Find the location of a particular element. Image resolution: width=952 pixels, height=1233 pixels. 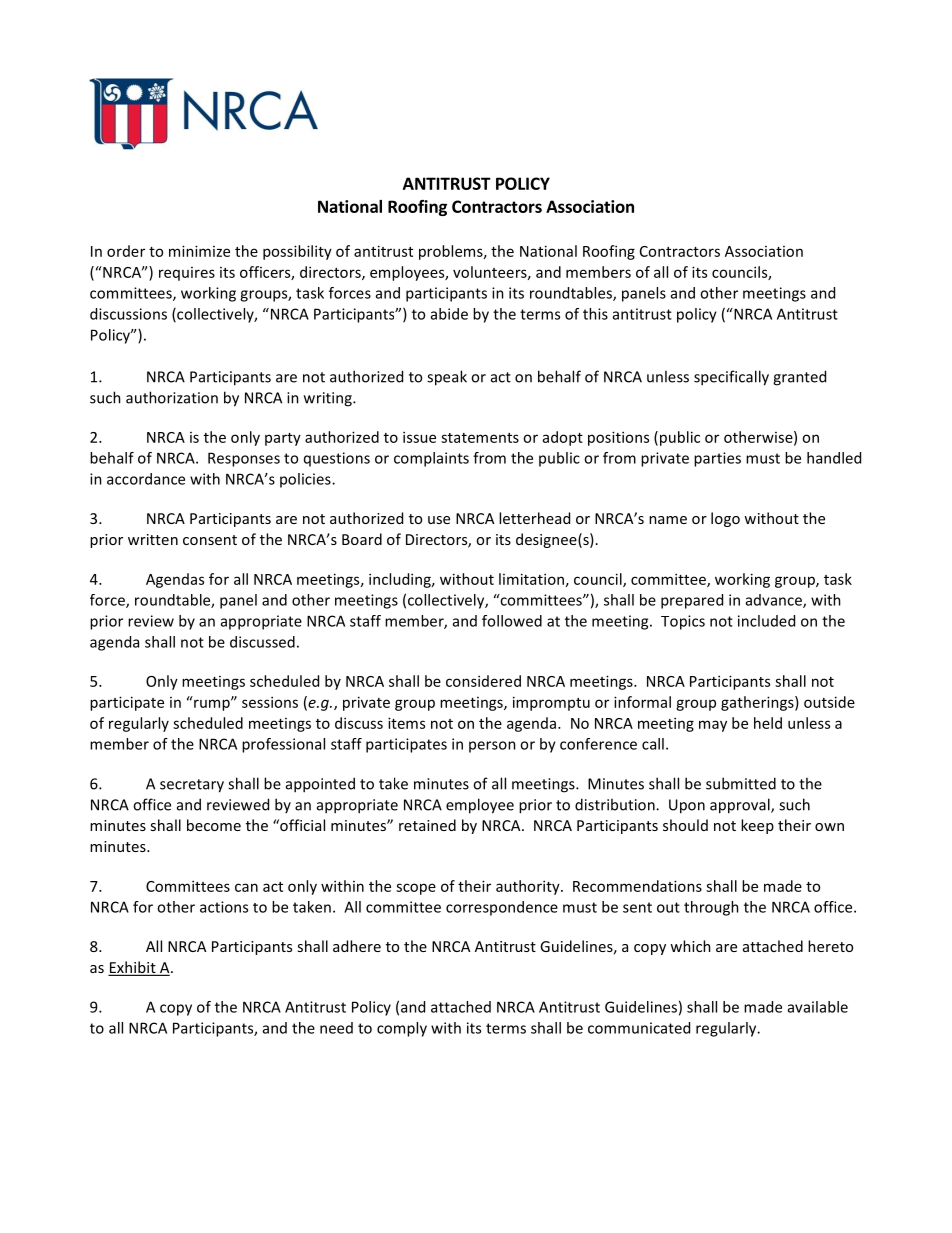

requires is located at coordinates (187, 274).
